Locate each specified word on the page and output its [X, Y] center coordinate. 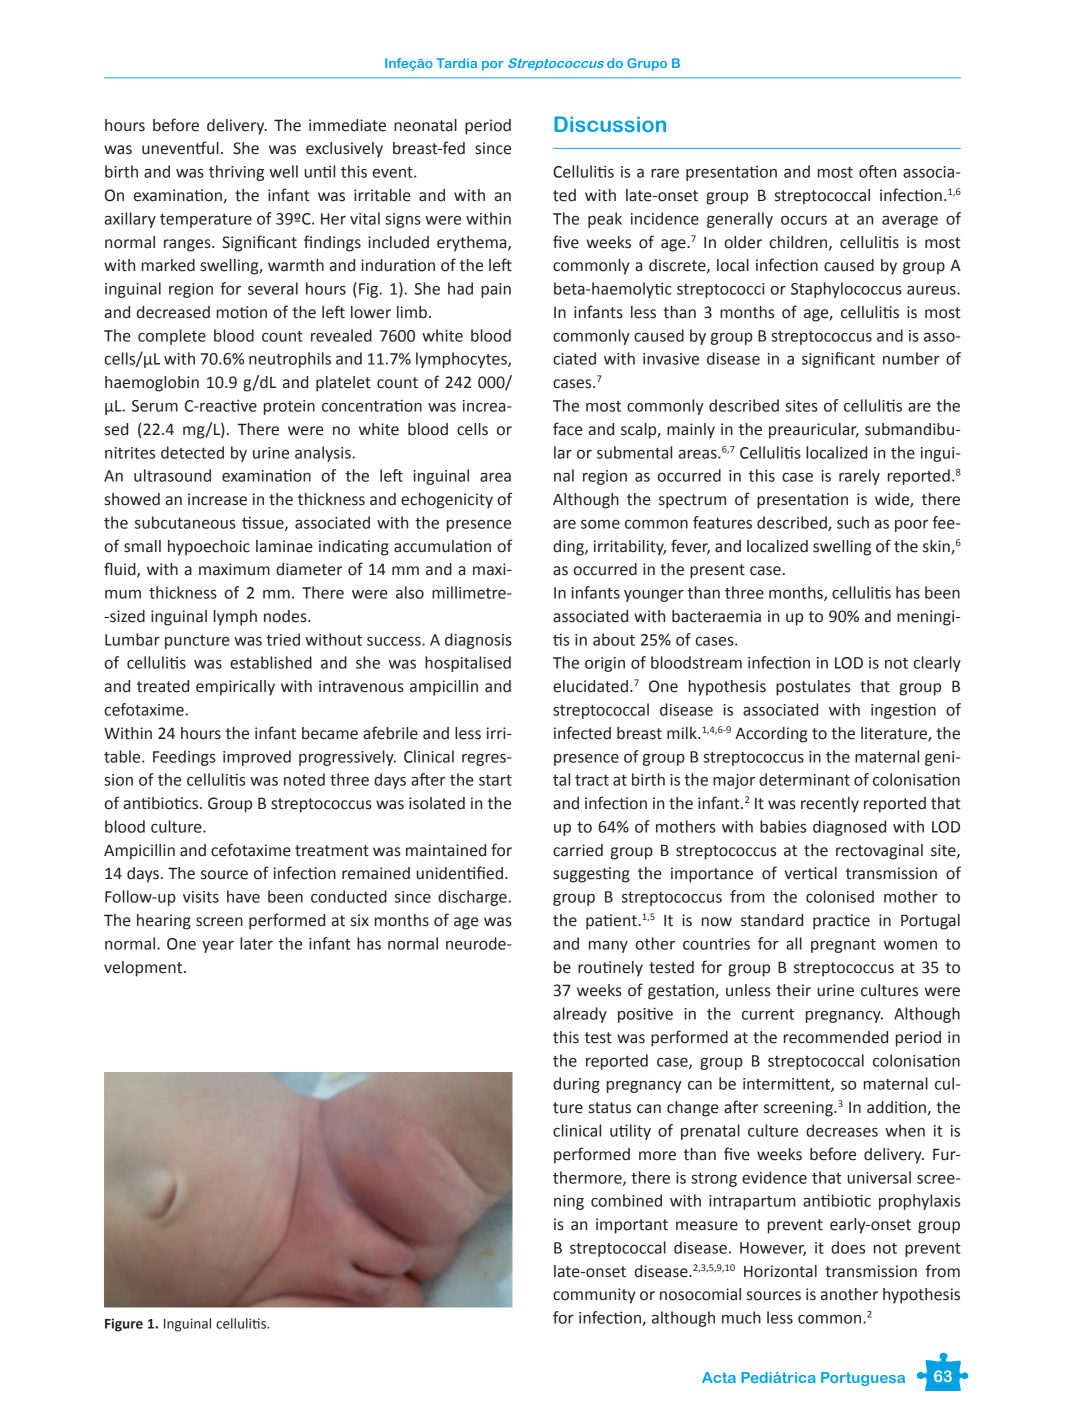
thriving [236, 173]
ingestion [903, 711]
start [495, 780]
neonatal [425, 125]
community [594, 1296]
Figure [124, 1325]
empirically [235, 688]
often [877, 171]
